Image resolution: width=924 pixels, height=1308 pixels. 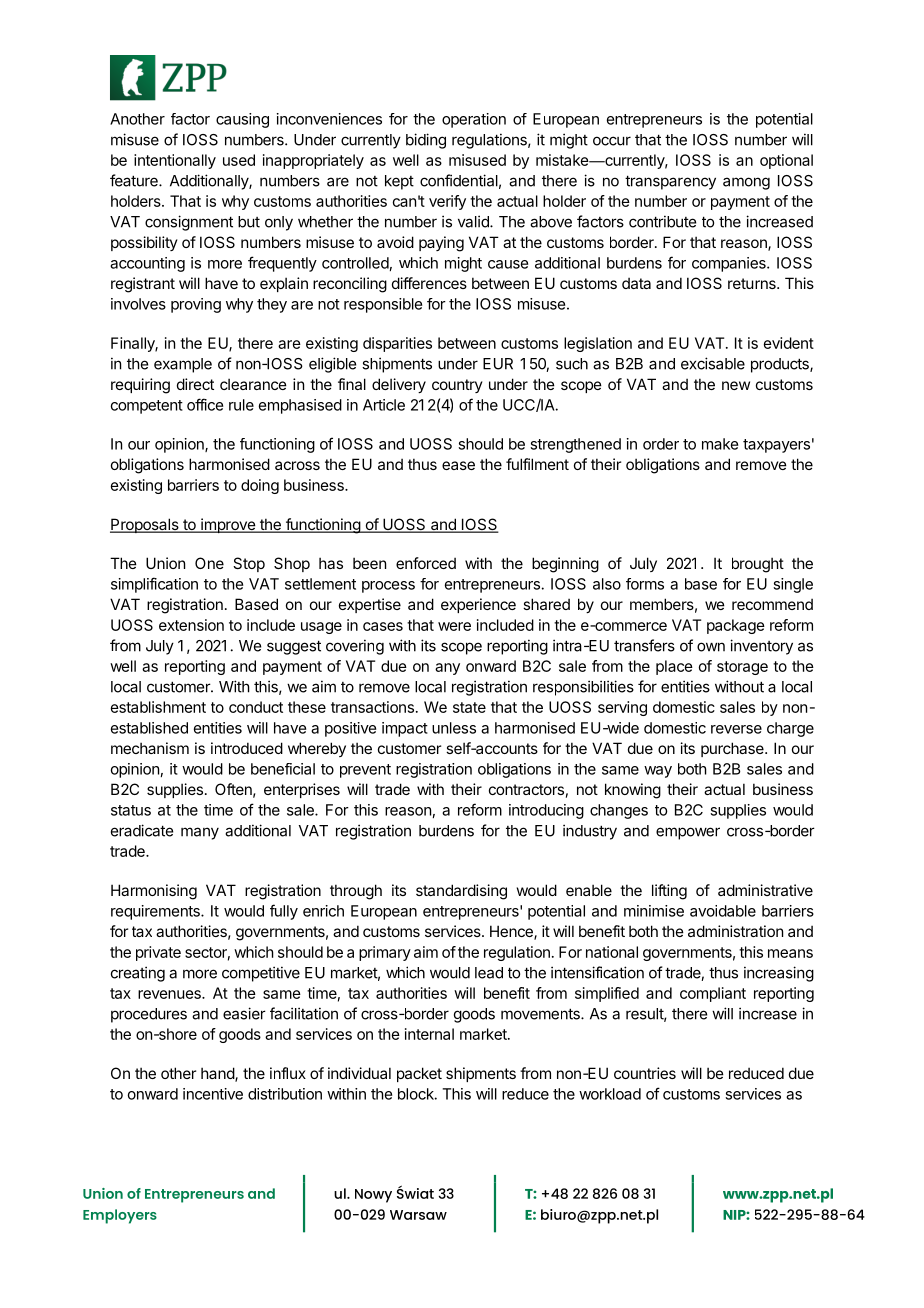 I want to click on state, so click(x=469, y=707).
